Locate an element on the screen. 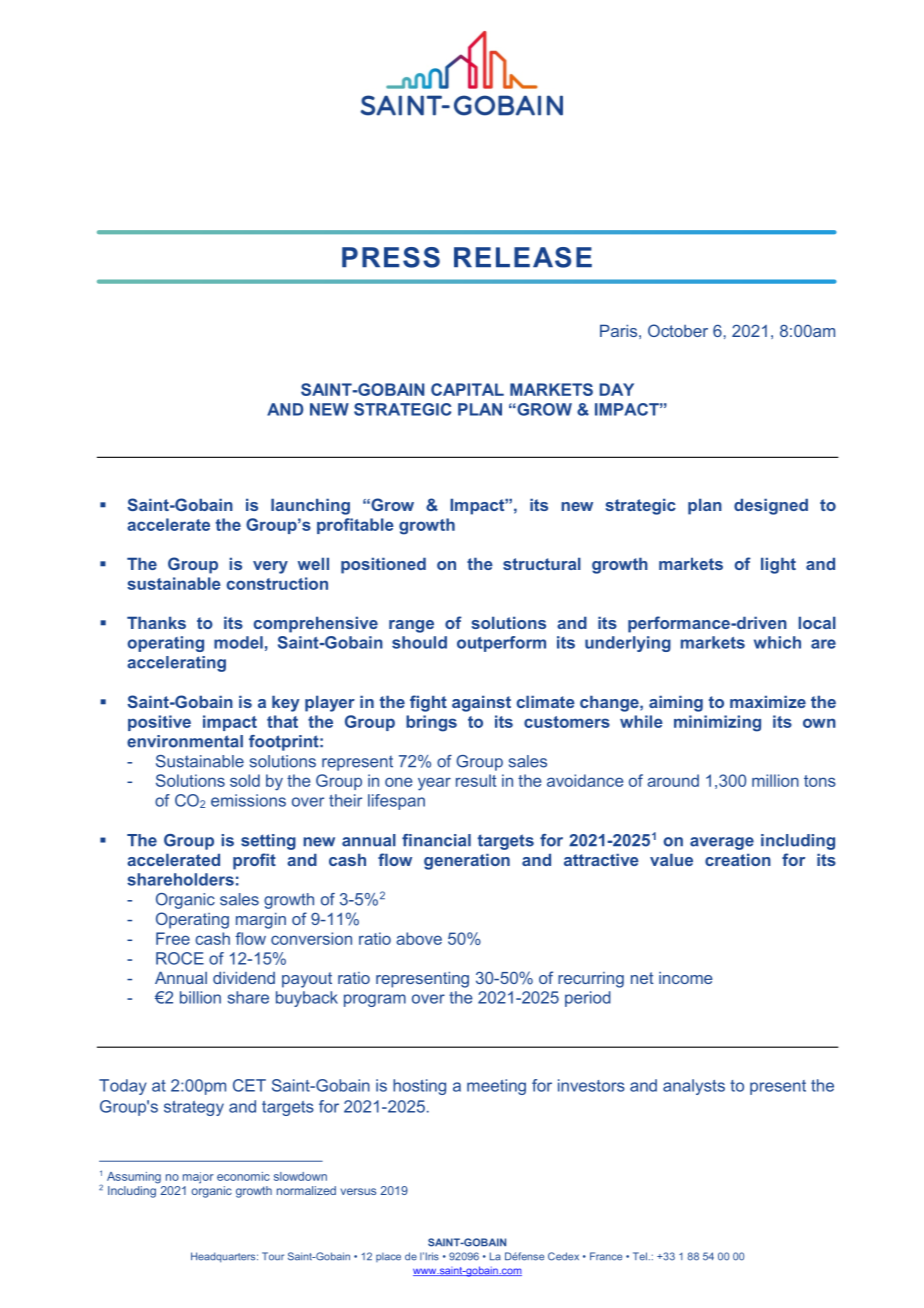 This screenshot has width=924, height=1308. environmental is located at coordinates (185, 741).
